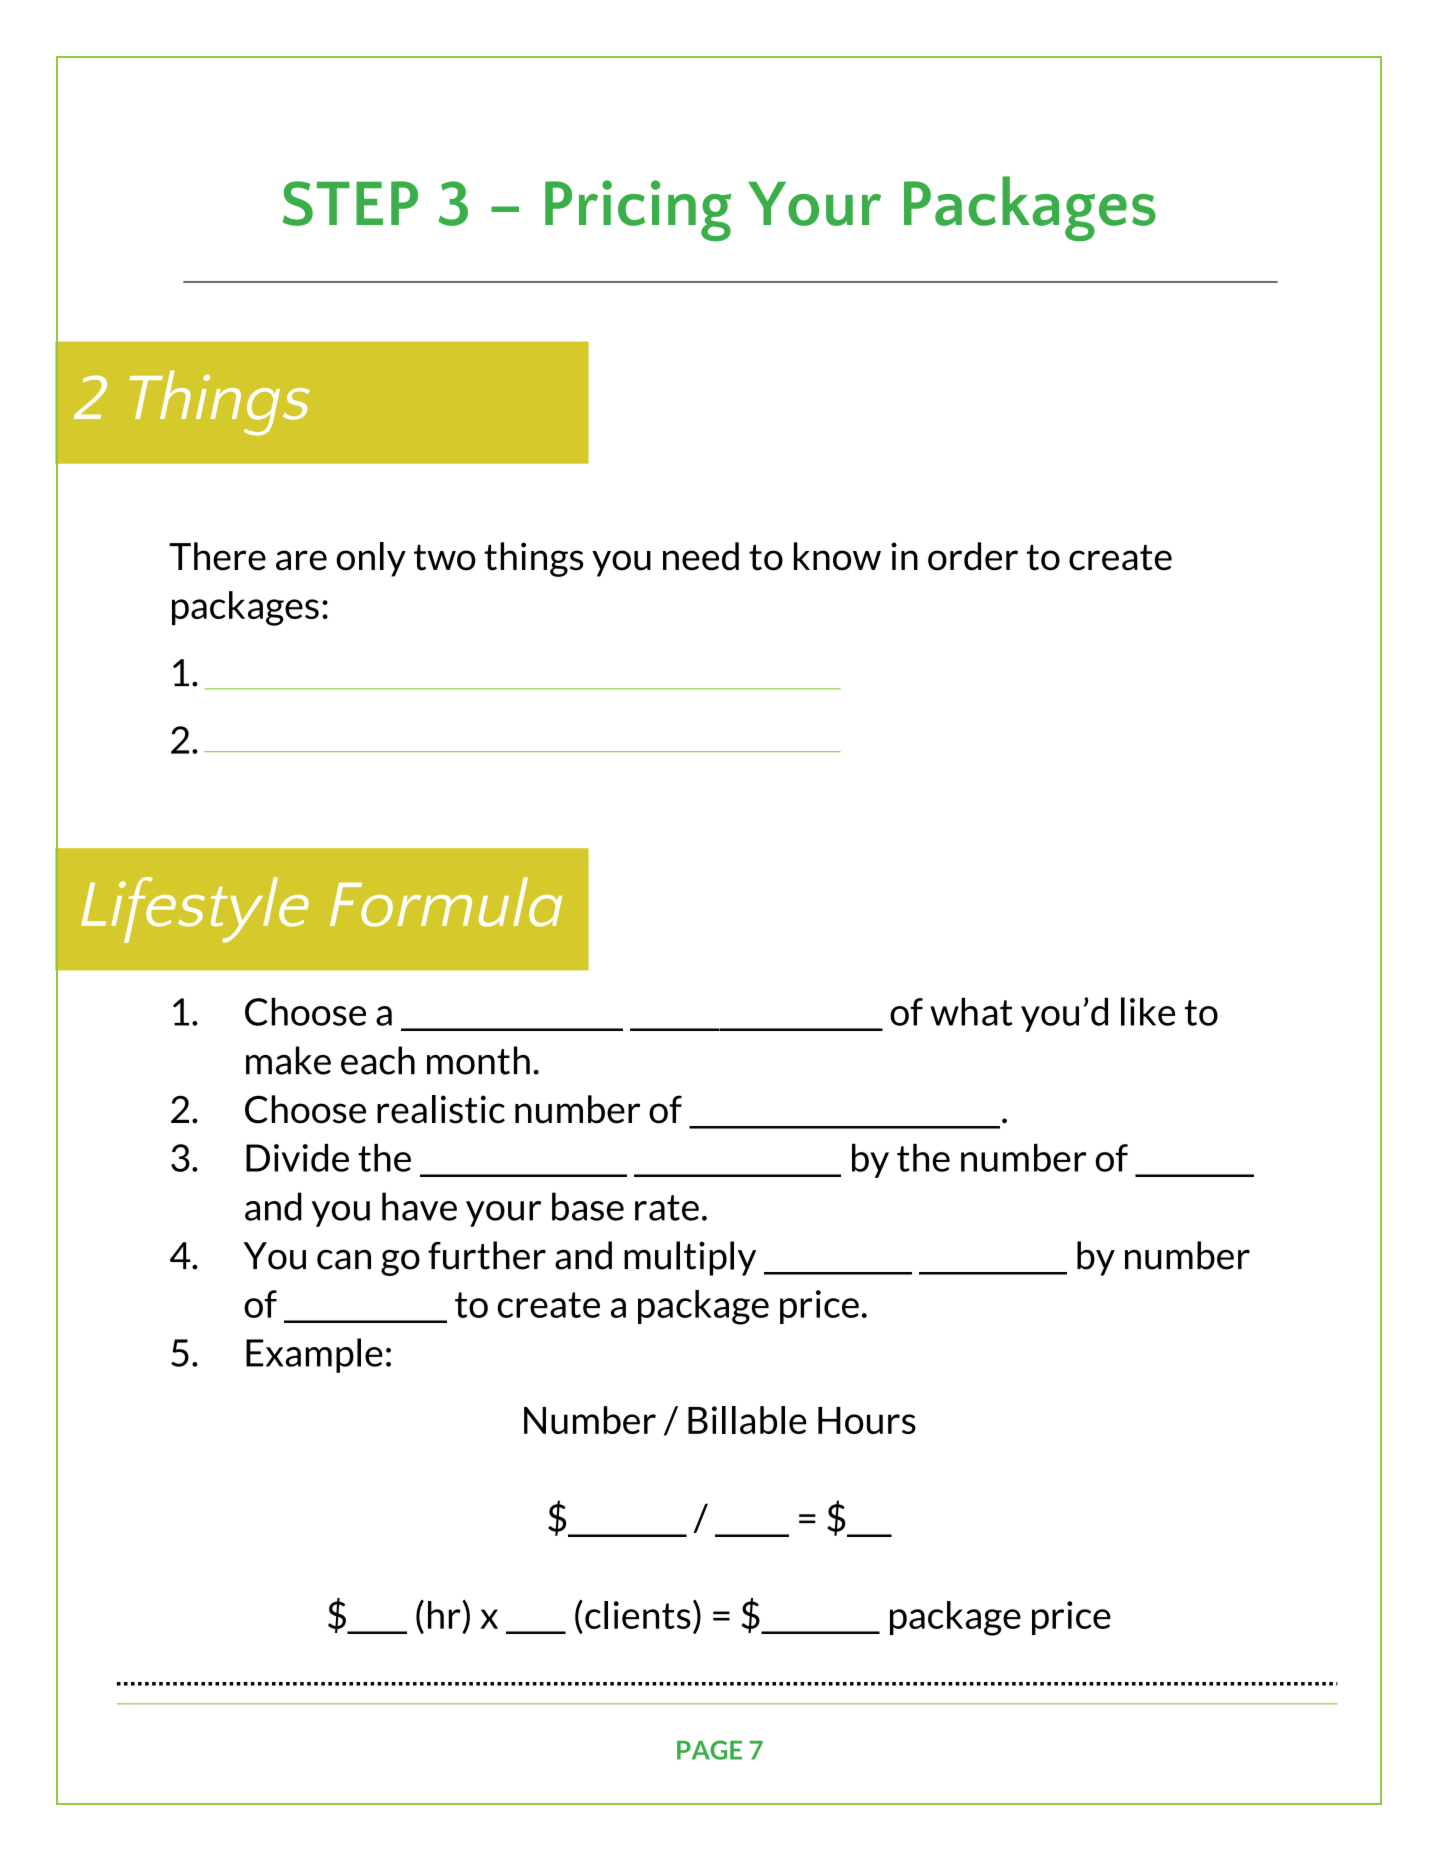 The image size is (1438, 1861). What do you see at coordinates (837, 556) in the page?
I see `know` at bounding box center [837, 556].
